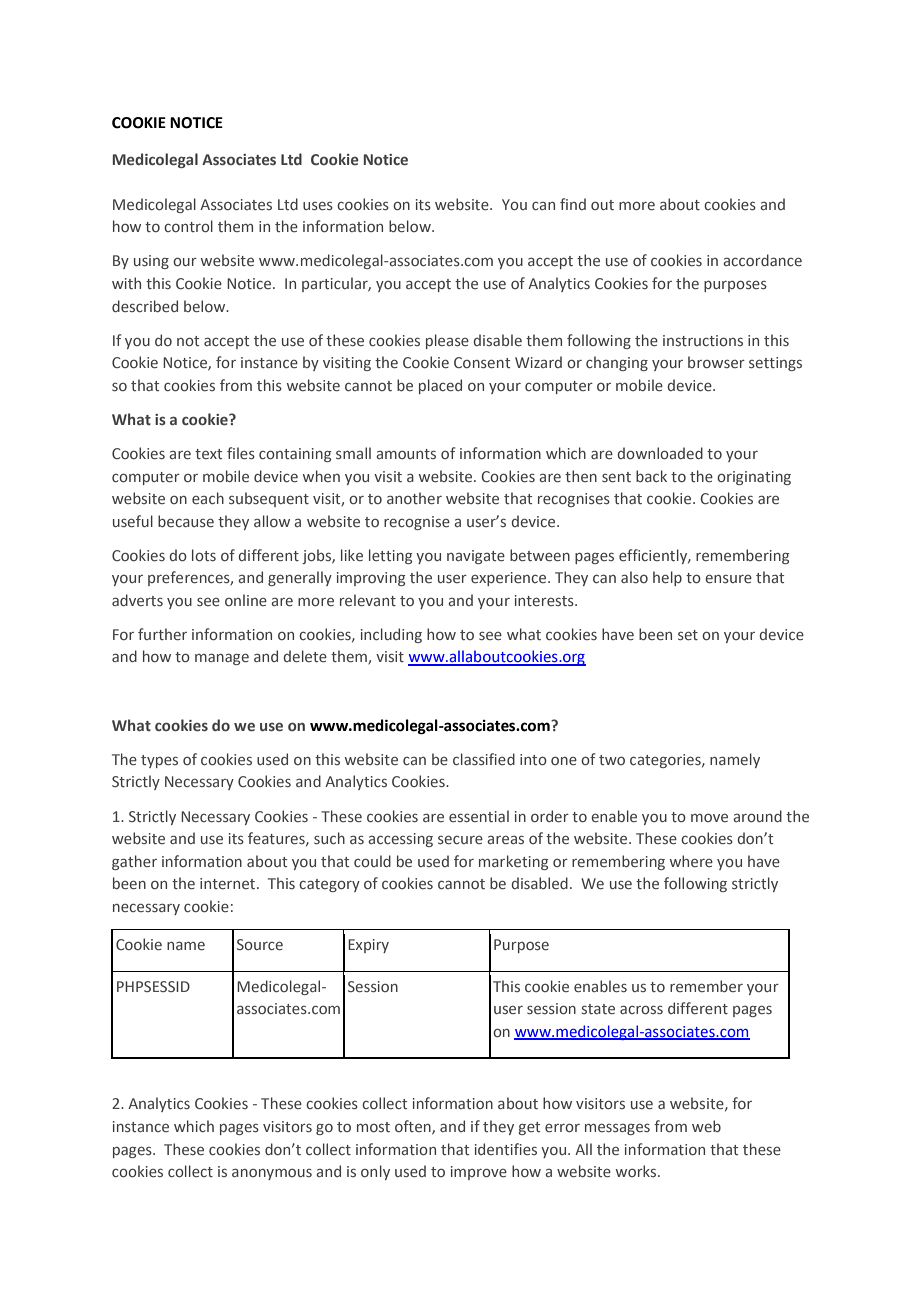 This screenshot has width=924, height=1308. I want to click on secure, so click(460, 839).
